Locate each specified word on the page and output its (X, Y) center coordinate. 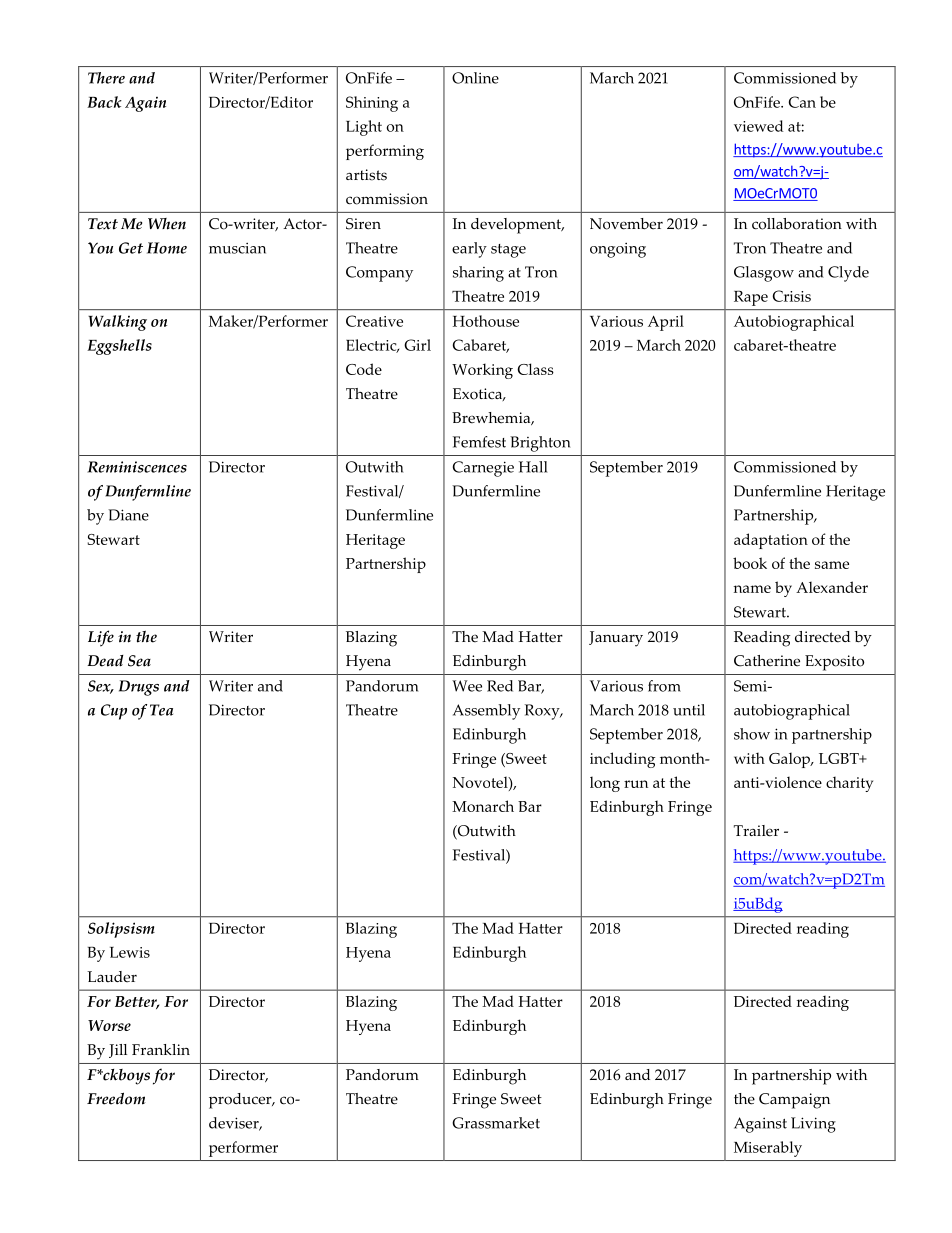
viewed (758, 126)
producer (241, 1101)
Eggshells (119, 347)
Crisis (792, 296)
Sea (139, 661)
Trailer (756, 831)
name (752, 589)
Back (104, 102)
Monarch (483, 806)
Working (482, 371)
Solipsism (121, 930)
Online (475, 78)
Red (500, 686)
